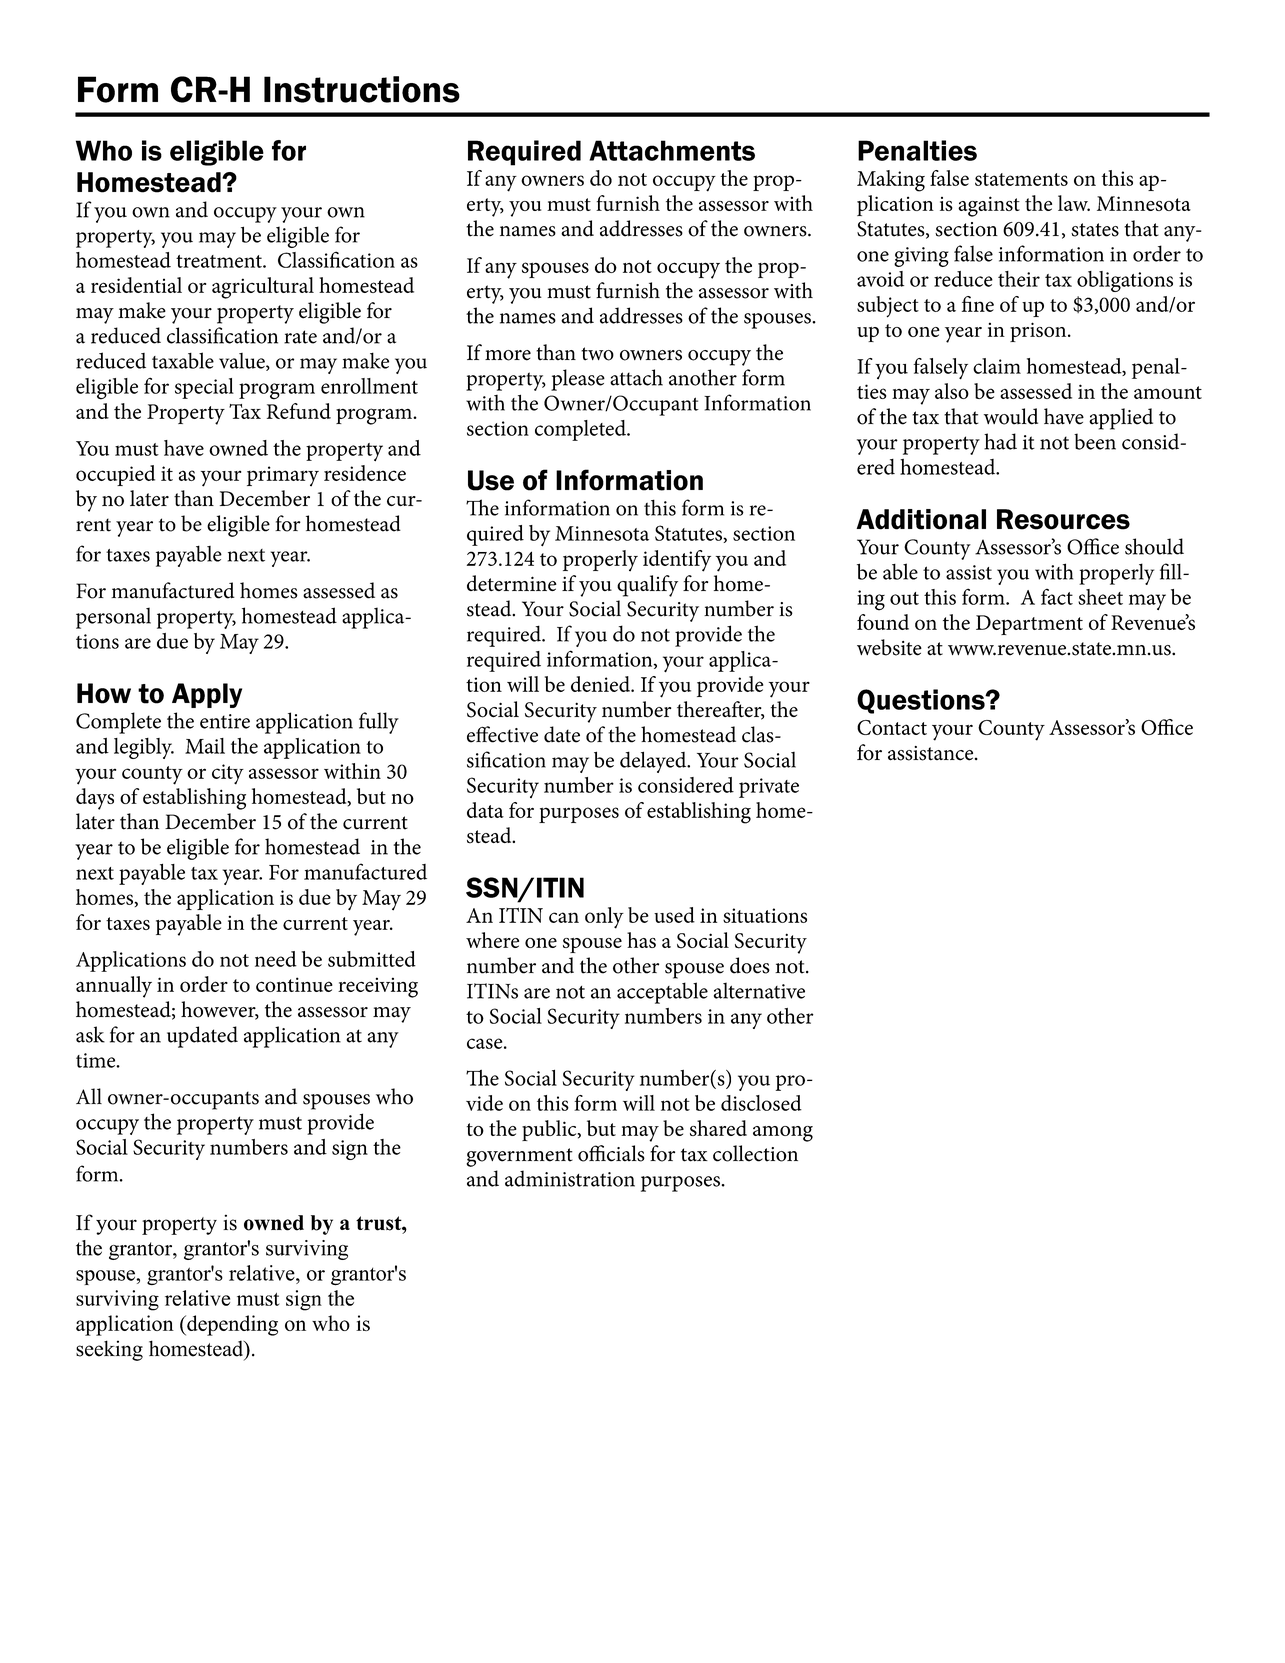 This image has width=1285, height=1663. What do you see at coordinates (759, 990) in the image?
I see `alternative` at bounding box center [759, 990].
